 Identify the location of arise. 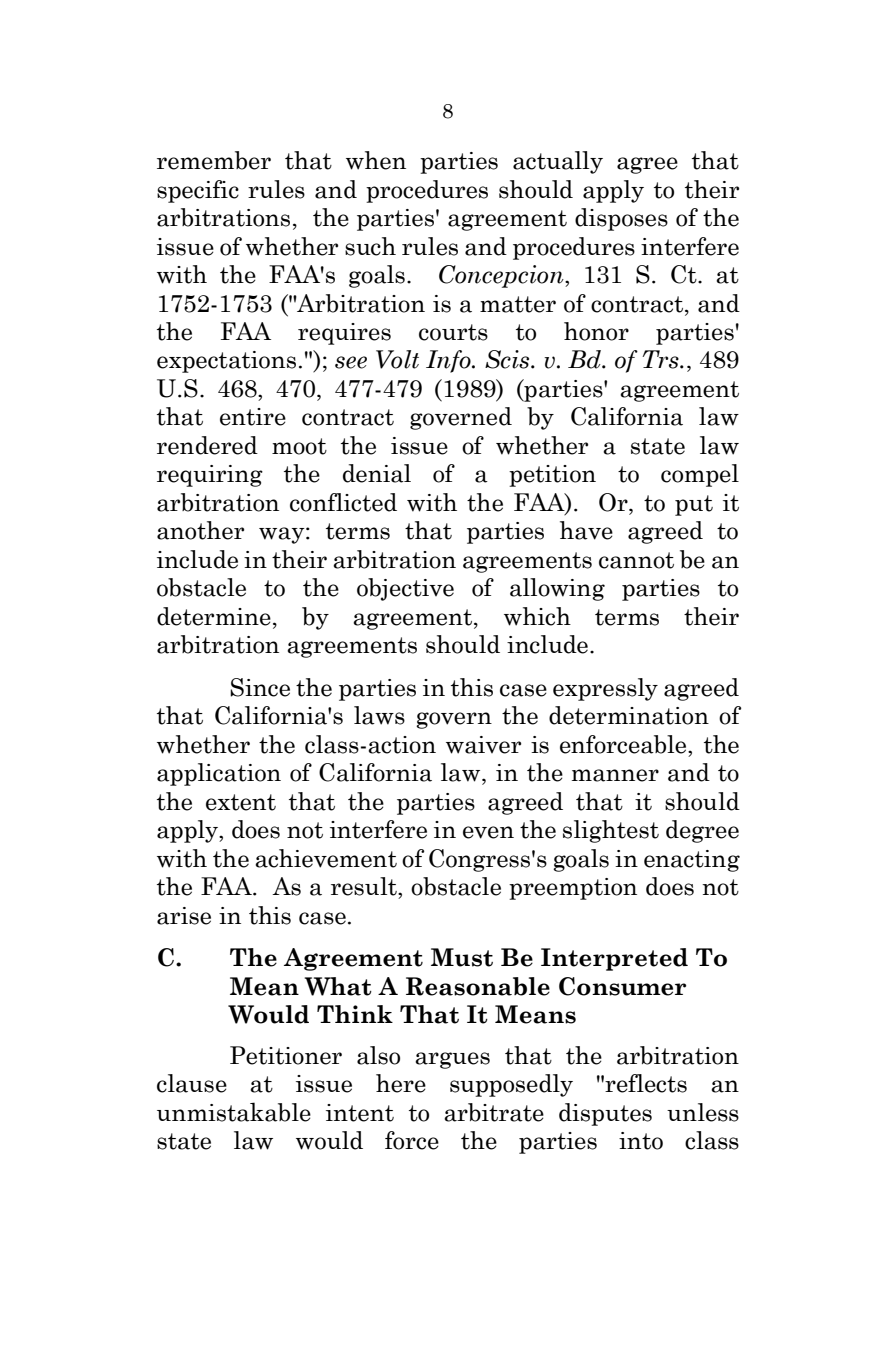
(184, 916).
